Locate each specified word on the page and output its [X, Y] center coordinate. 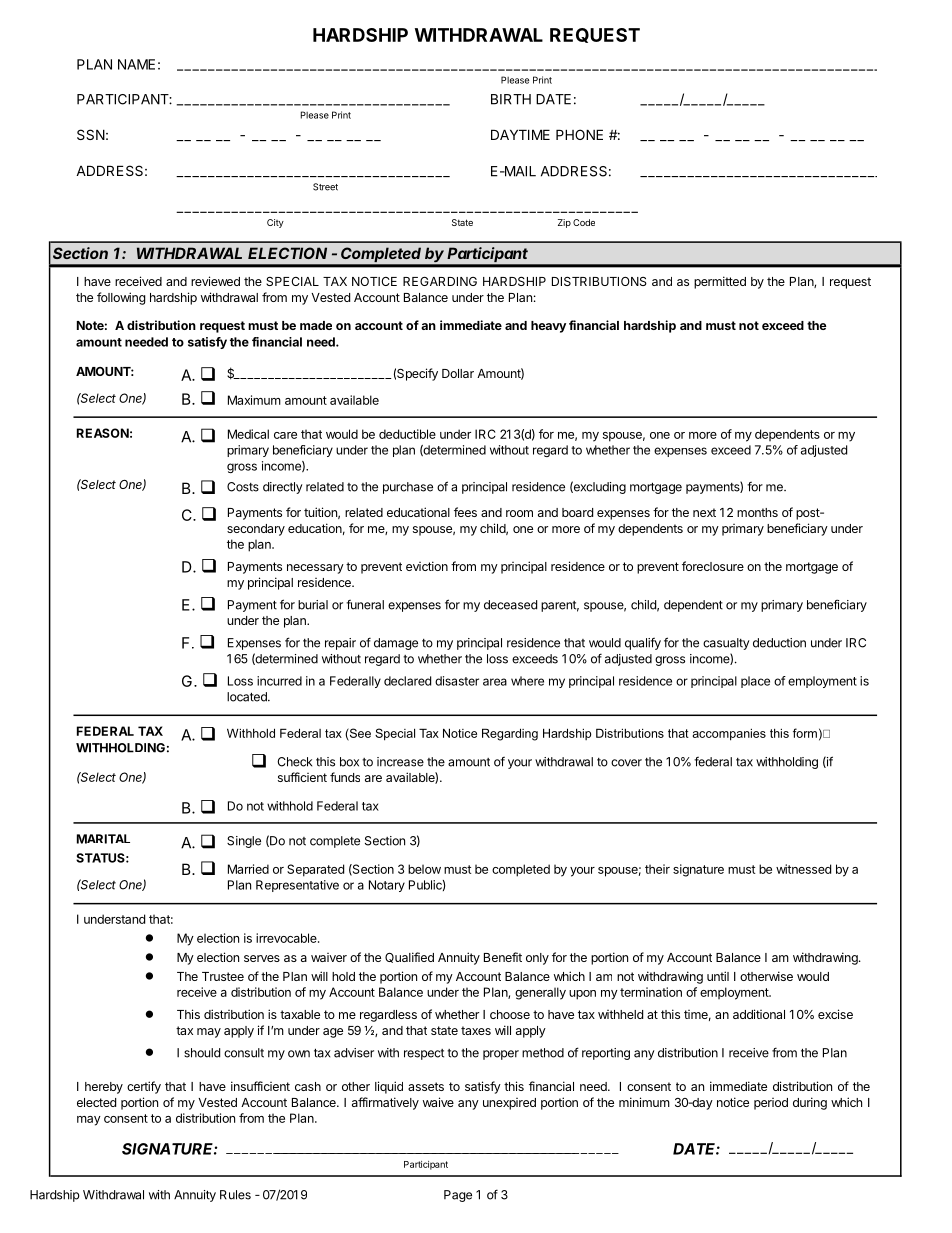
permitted [720, 282]
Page [458, 1196]
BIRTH [511, 99]
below [424, 869]
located [248, 697]
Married [248, 869]
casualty [726, 644]
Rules [235, 1195]
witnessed [803, 869]
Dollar [458, 373]
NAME [136, 64]
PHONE [579, 134]
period [771, 1104]
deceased [510, 605]
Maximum [254, 400]
